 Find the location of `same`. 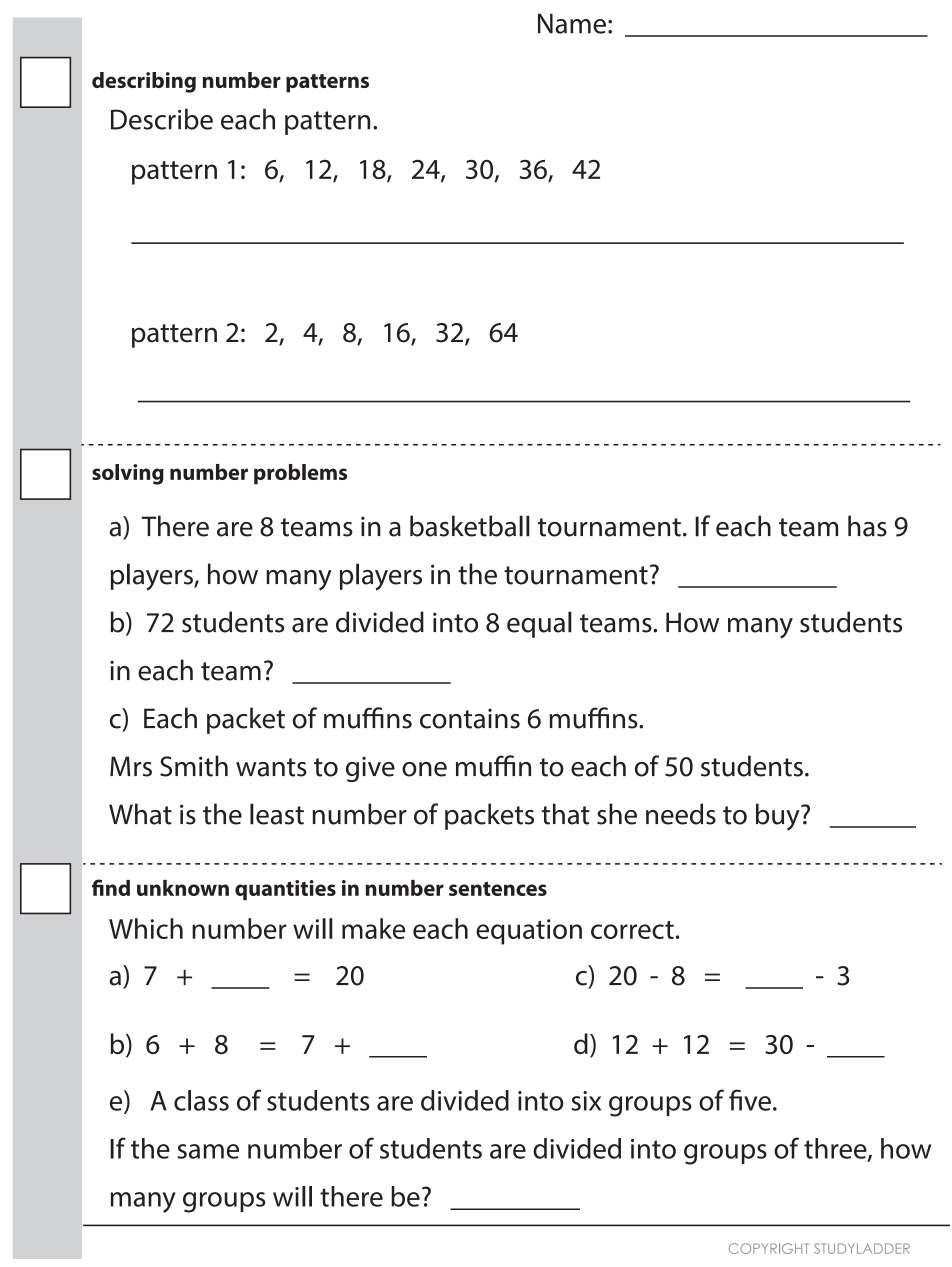

same is located at coordinates (208, 1151).
